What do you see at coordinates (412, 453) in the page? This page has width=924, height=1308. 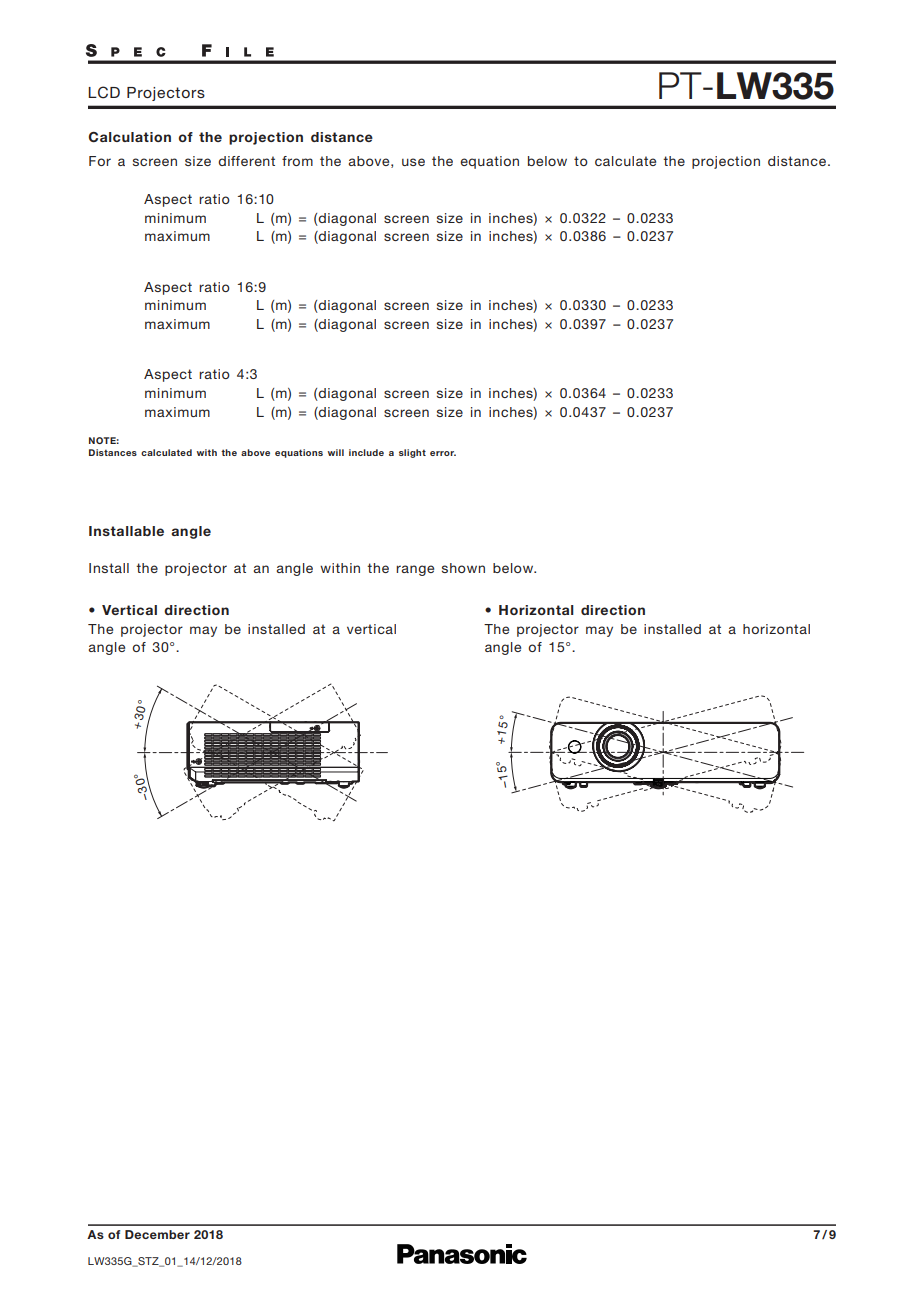 I see `slight` at bounding box center [412, 453].
